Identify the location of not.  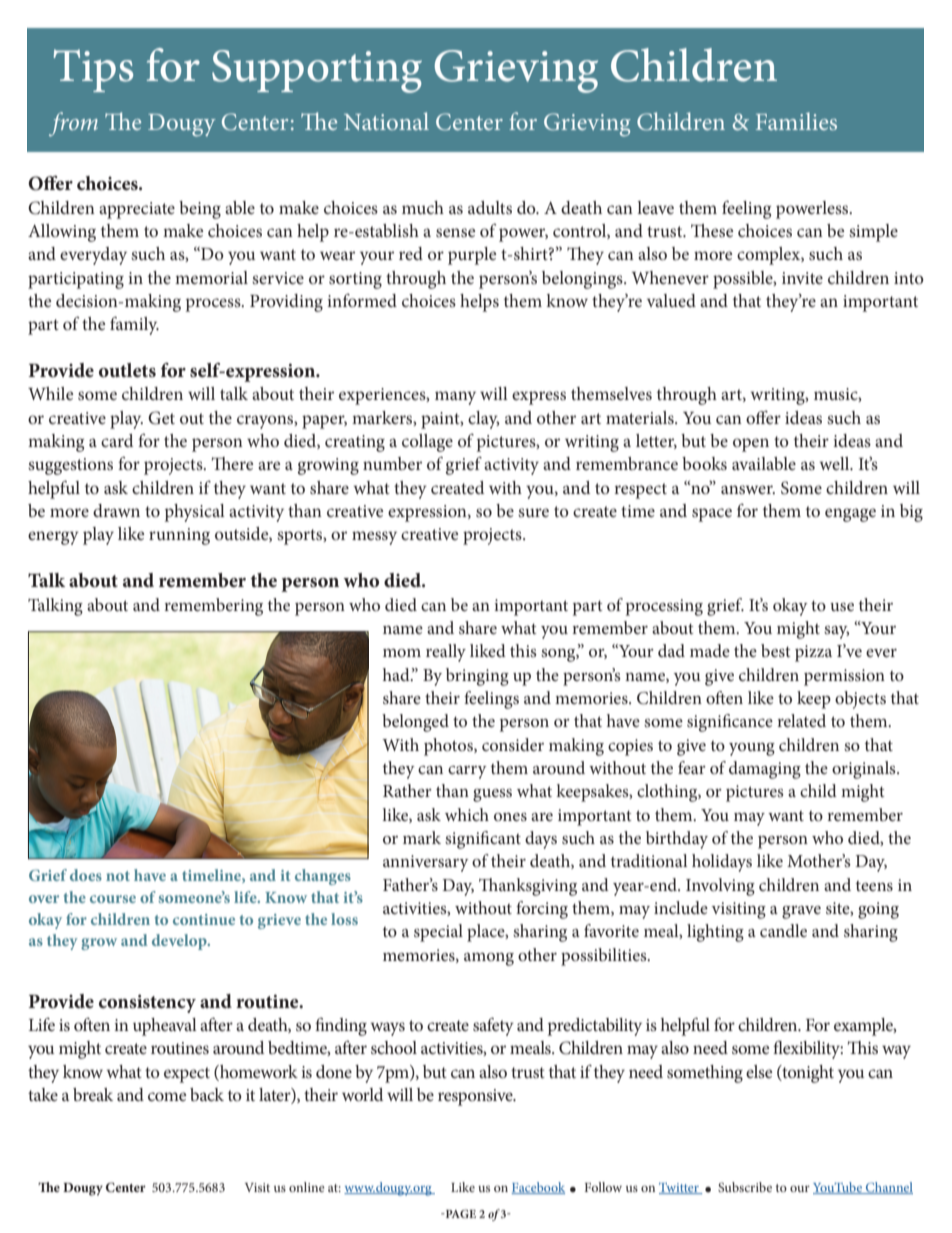
(118, 876).
